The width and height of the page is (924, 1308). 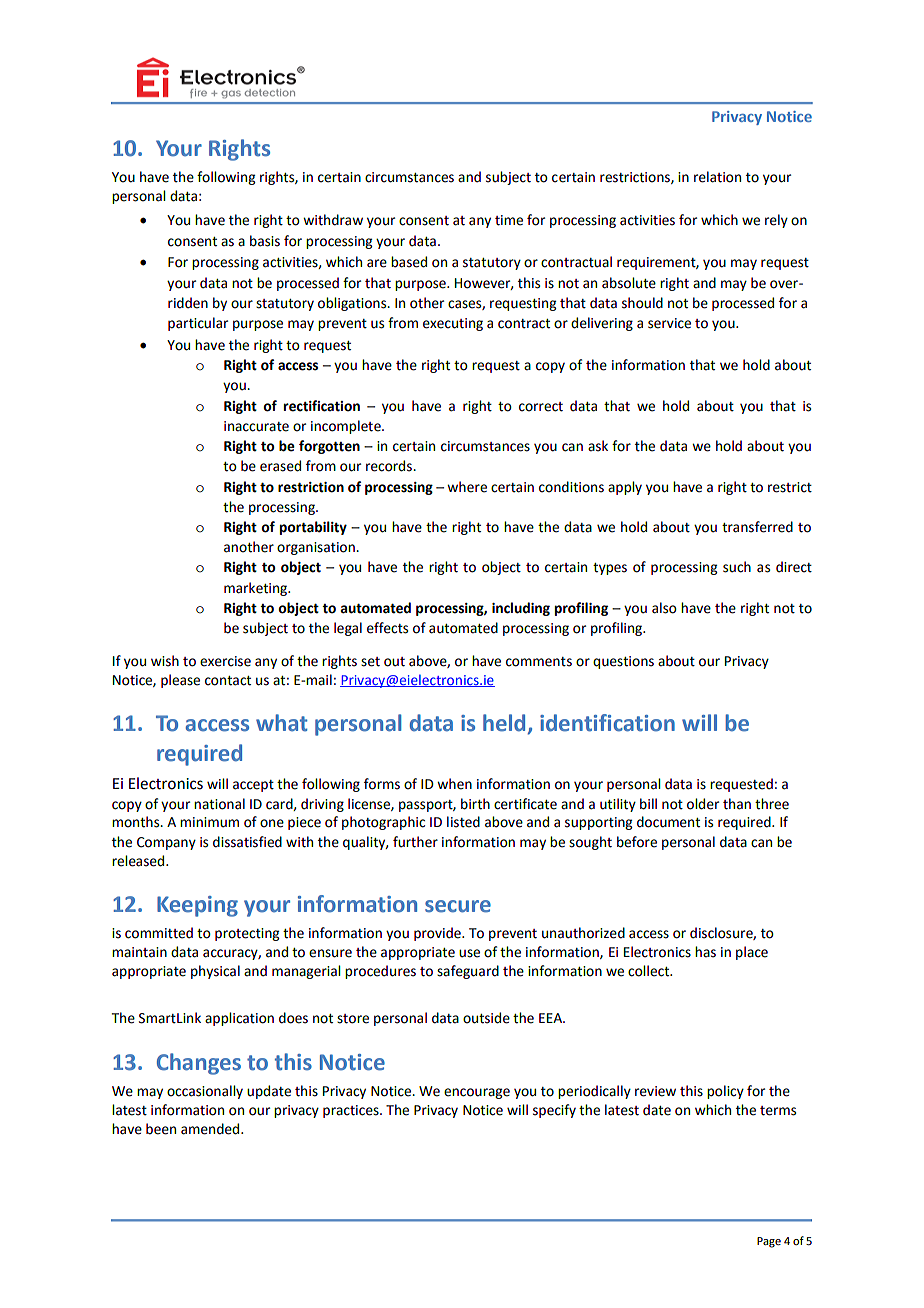 What do you see at coordinates (197, 906) in the page?
I see `Keeping` at bounding box center [197, 906].
